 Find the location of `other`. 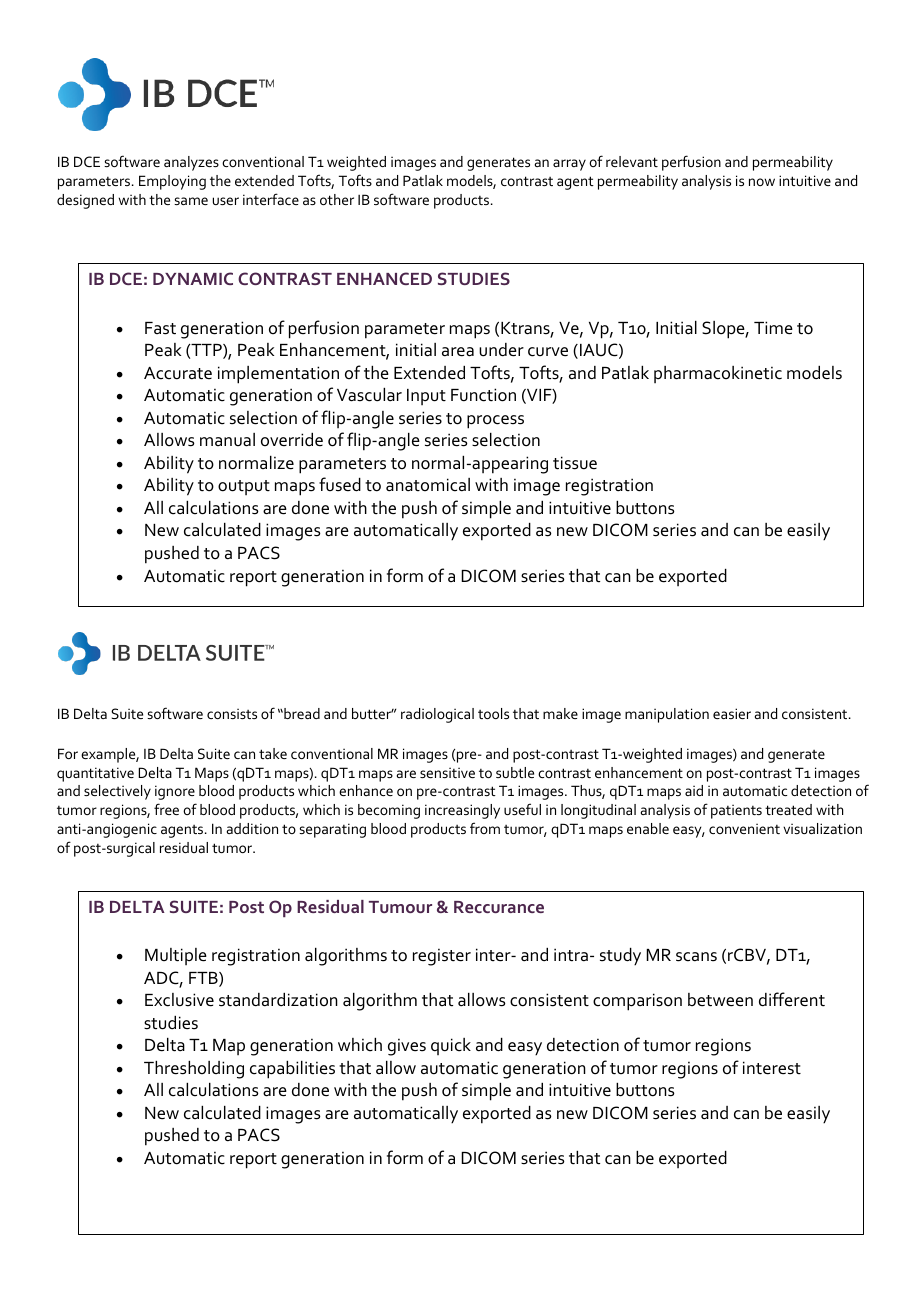

other is located at coordinates (337, 199).
